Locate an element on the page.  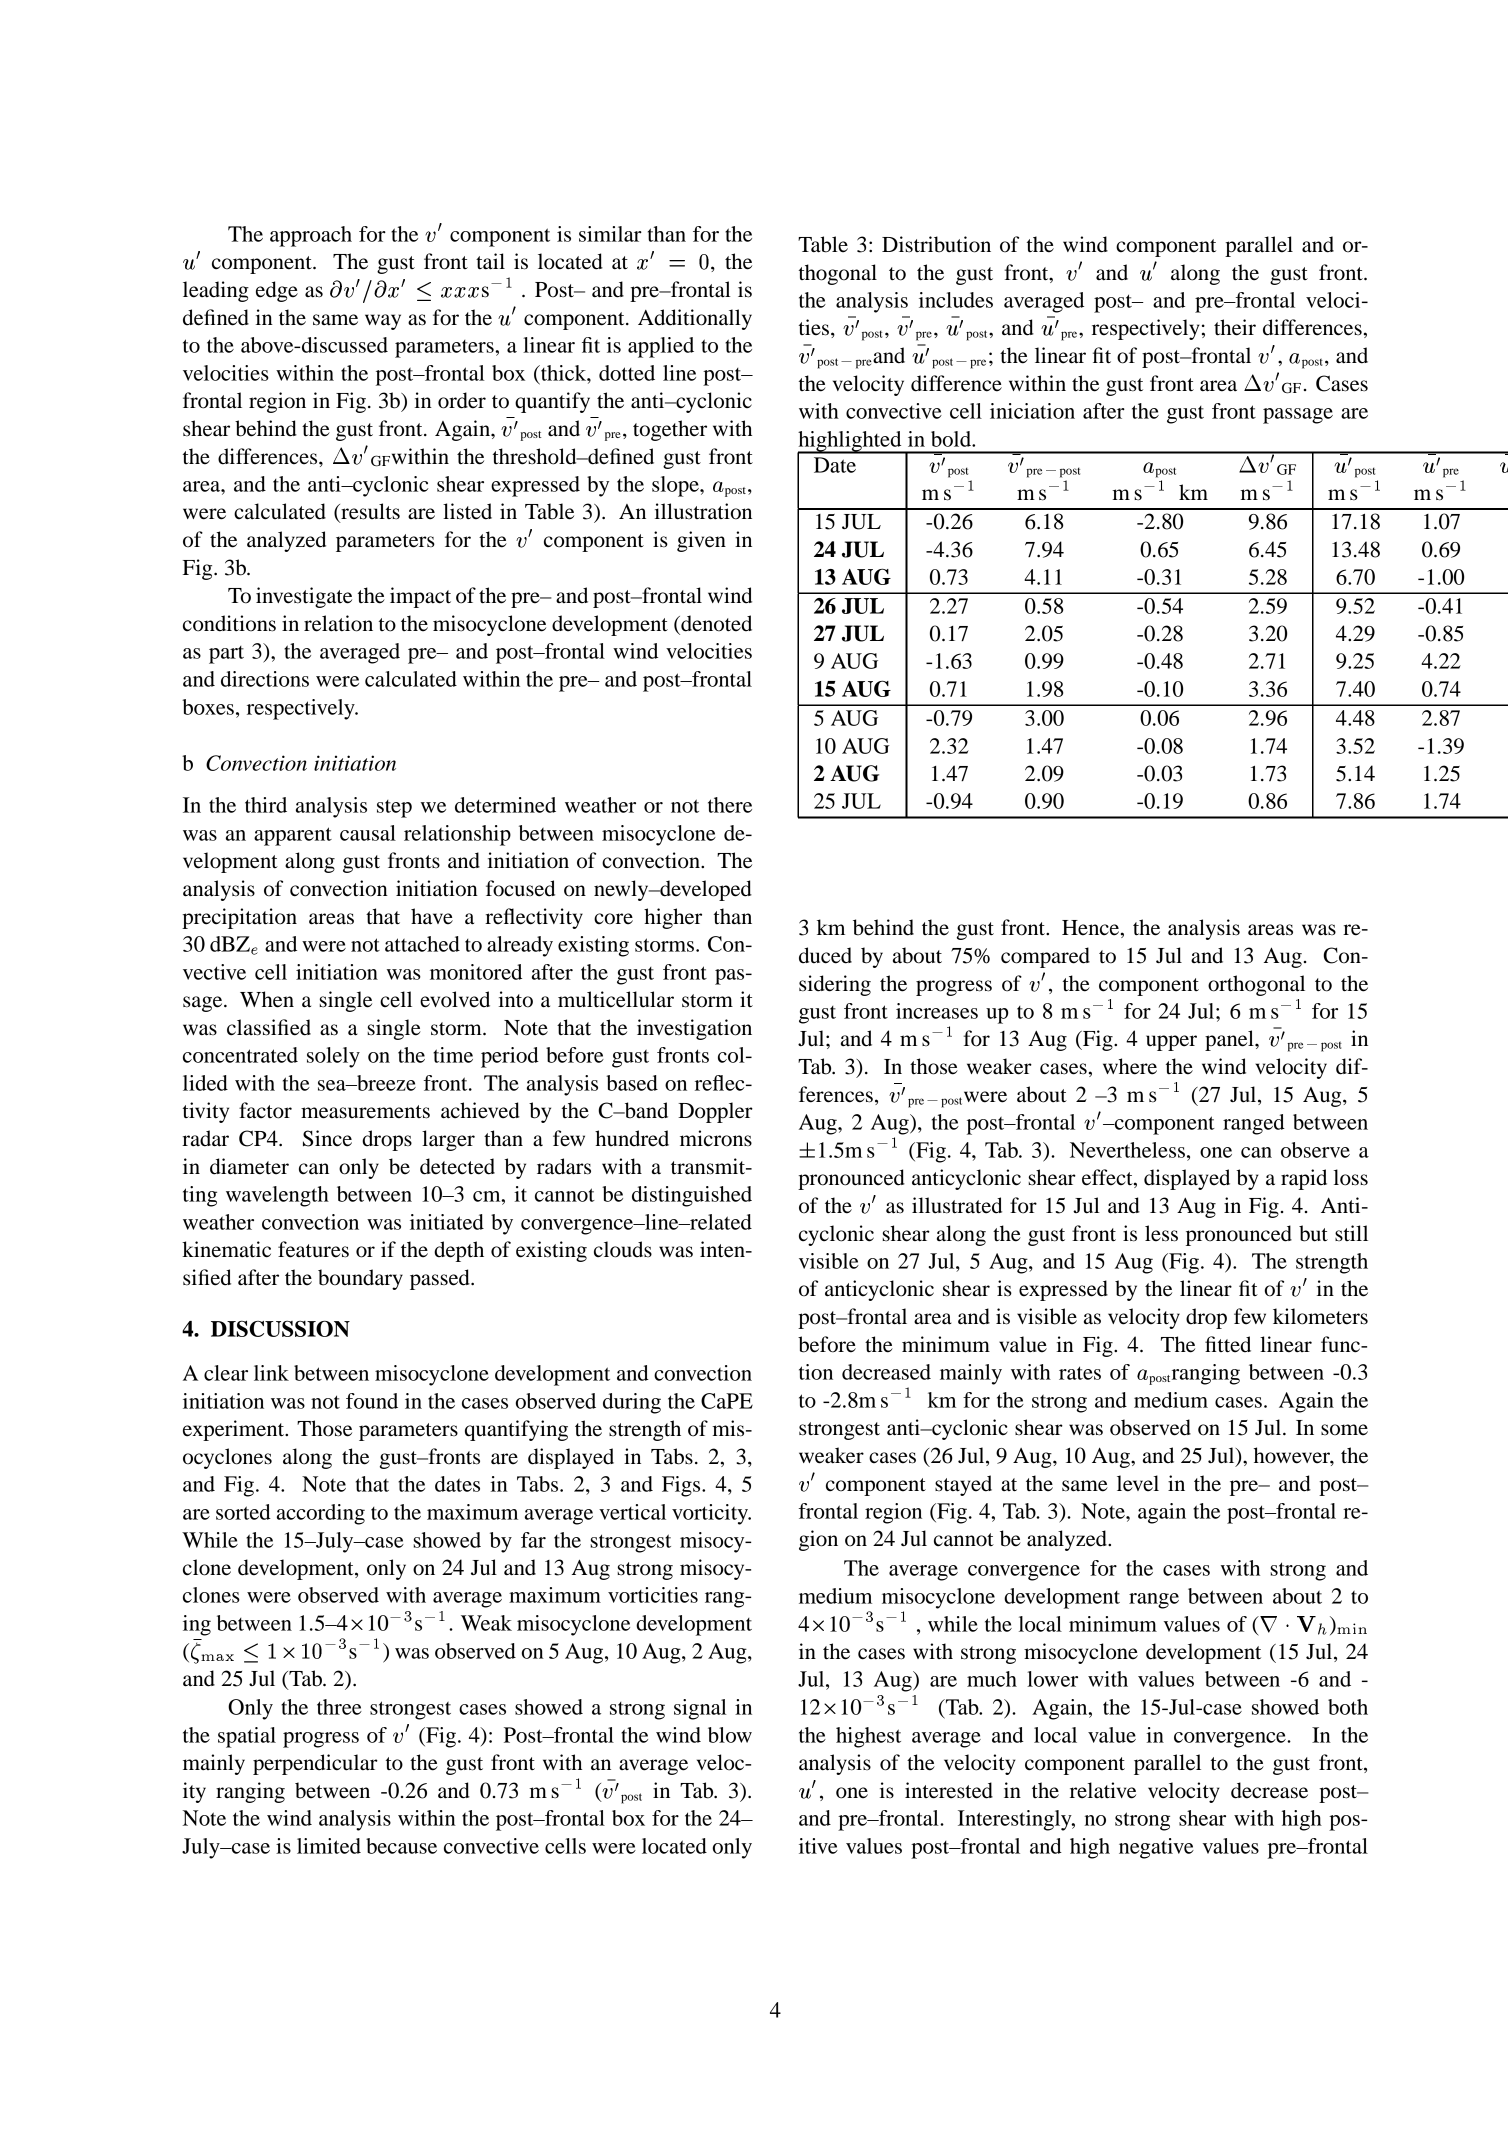
negative is located at coordinates (1156, 1848).
